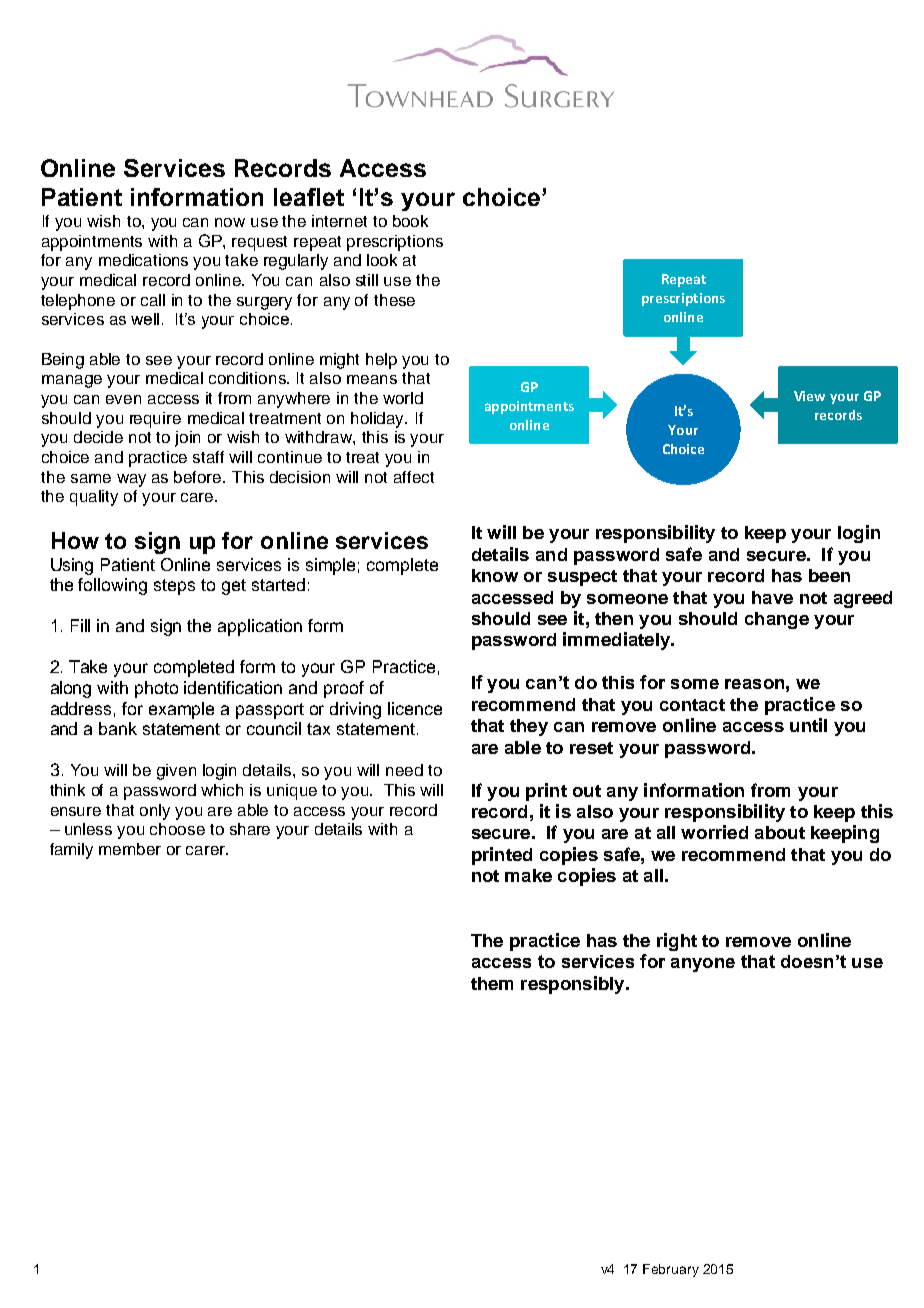 This screenshot has width=924, height=1308. I want to click on View, so click(809, 396).
